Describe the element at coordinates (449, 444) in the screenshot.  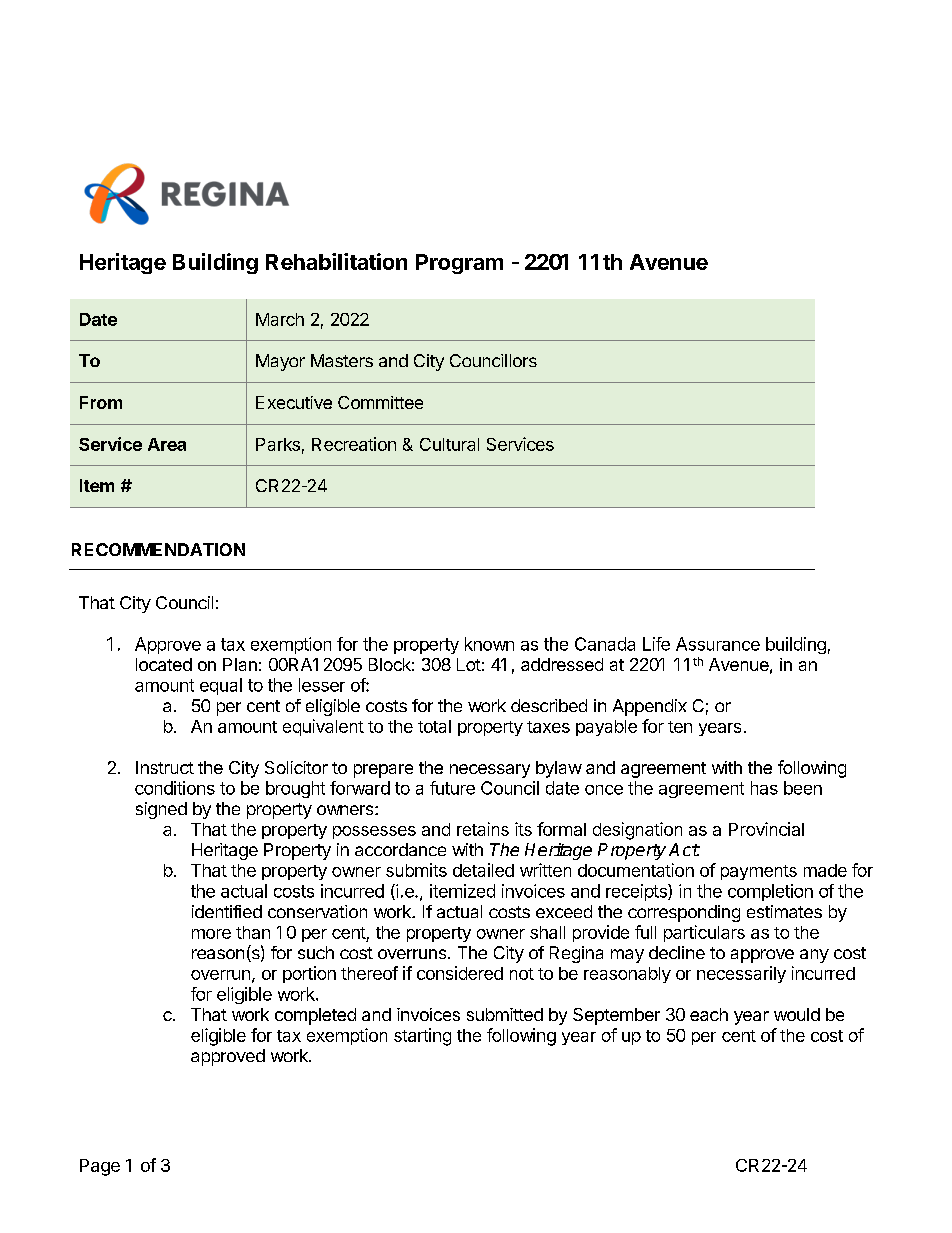
I see `Cultural` at that location.
